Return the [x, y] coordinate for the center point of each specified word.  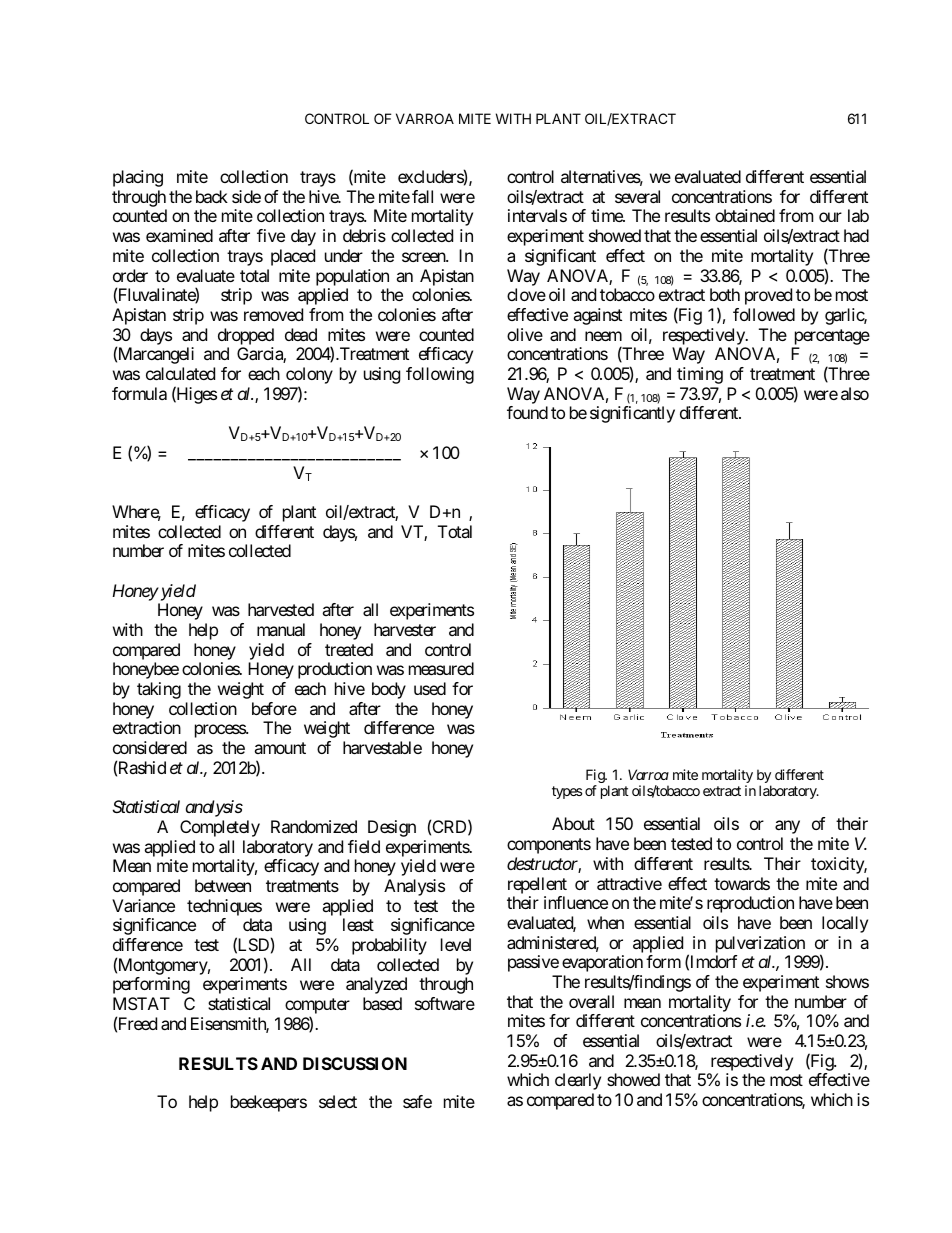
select [338, 1101]
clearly [578, 1081]
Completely [220, 828]
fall [422, 196]
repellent [537, 885]
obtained [745, 215]
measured [441, 668]
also [855, 393]
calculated [180, 373]
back [212, 196]
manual [281, 629]
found [527, 412]
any [787, 827]
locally [845, 924]
